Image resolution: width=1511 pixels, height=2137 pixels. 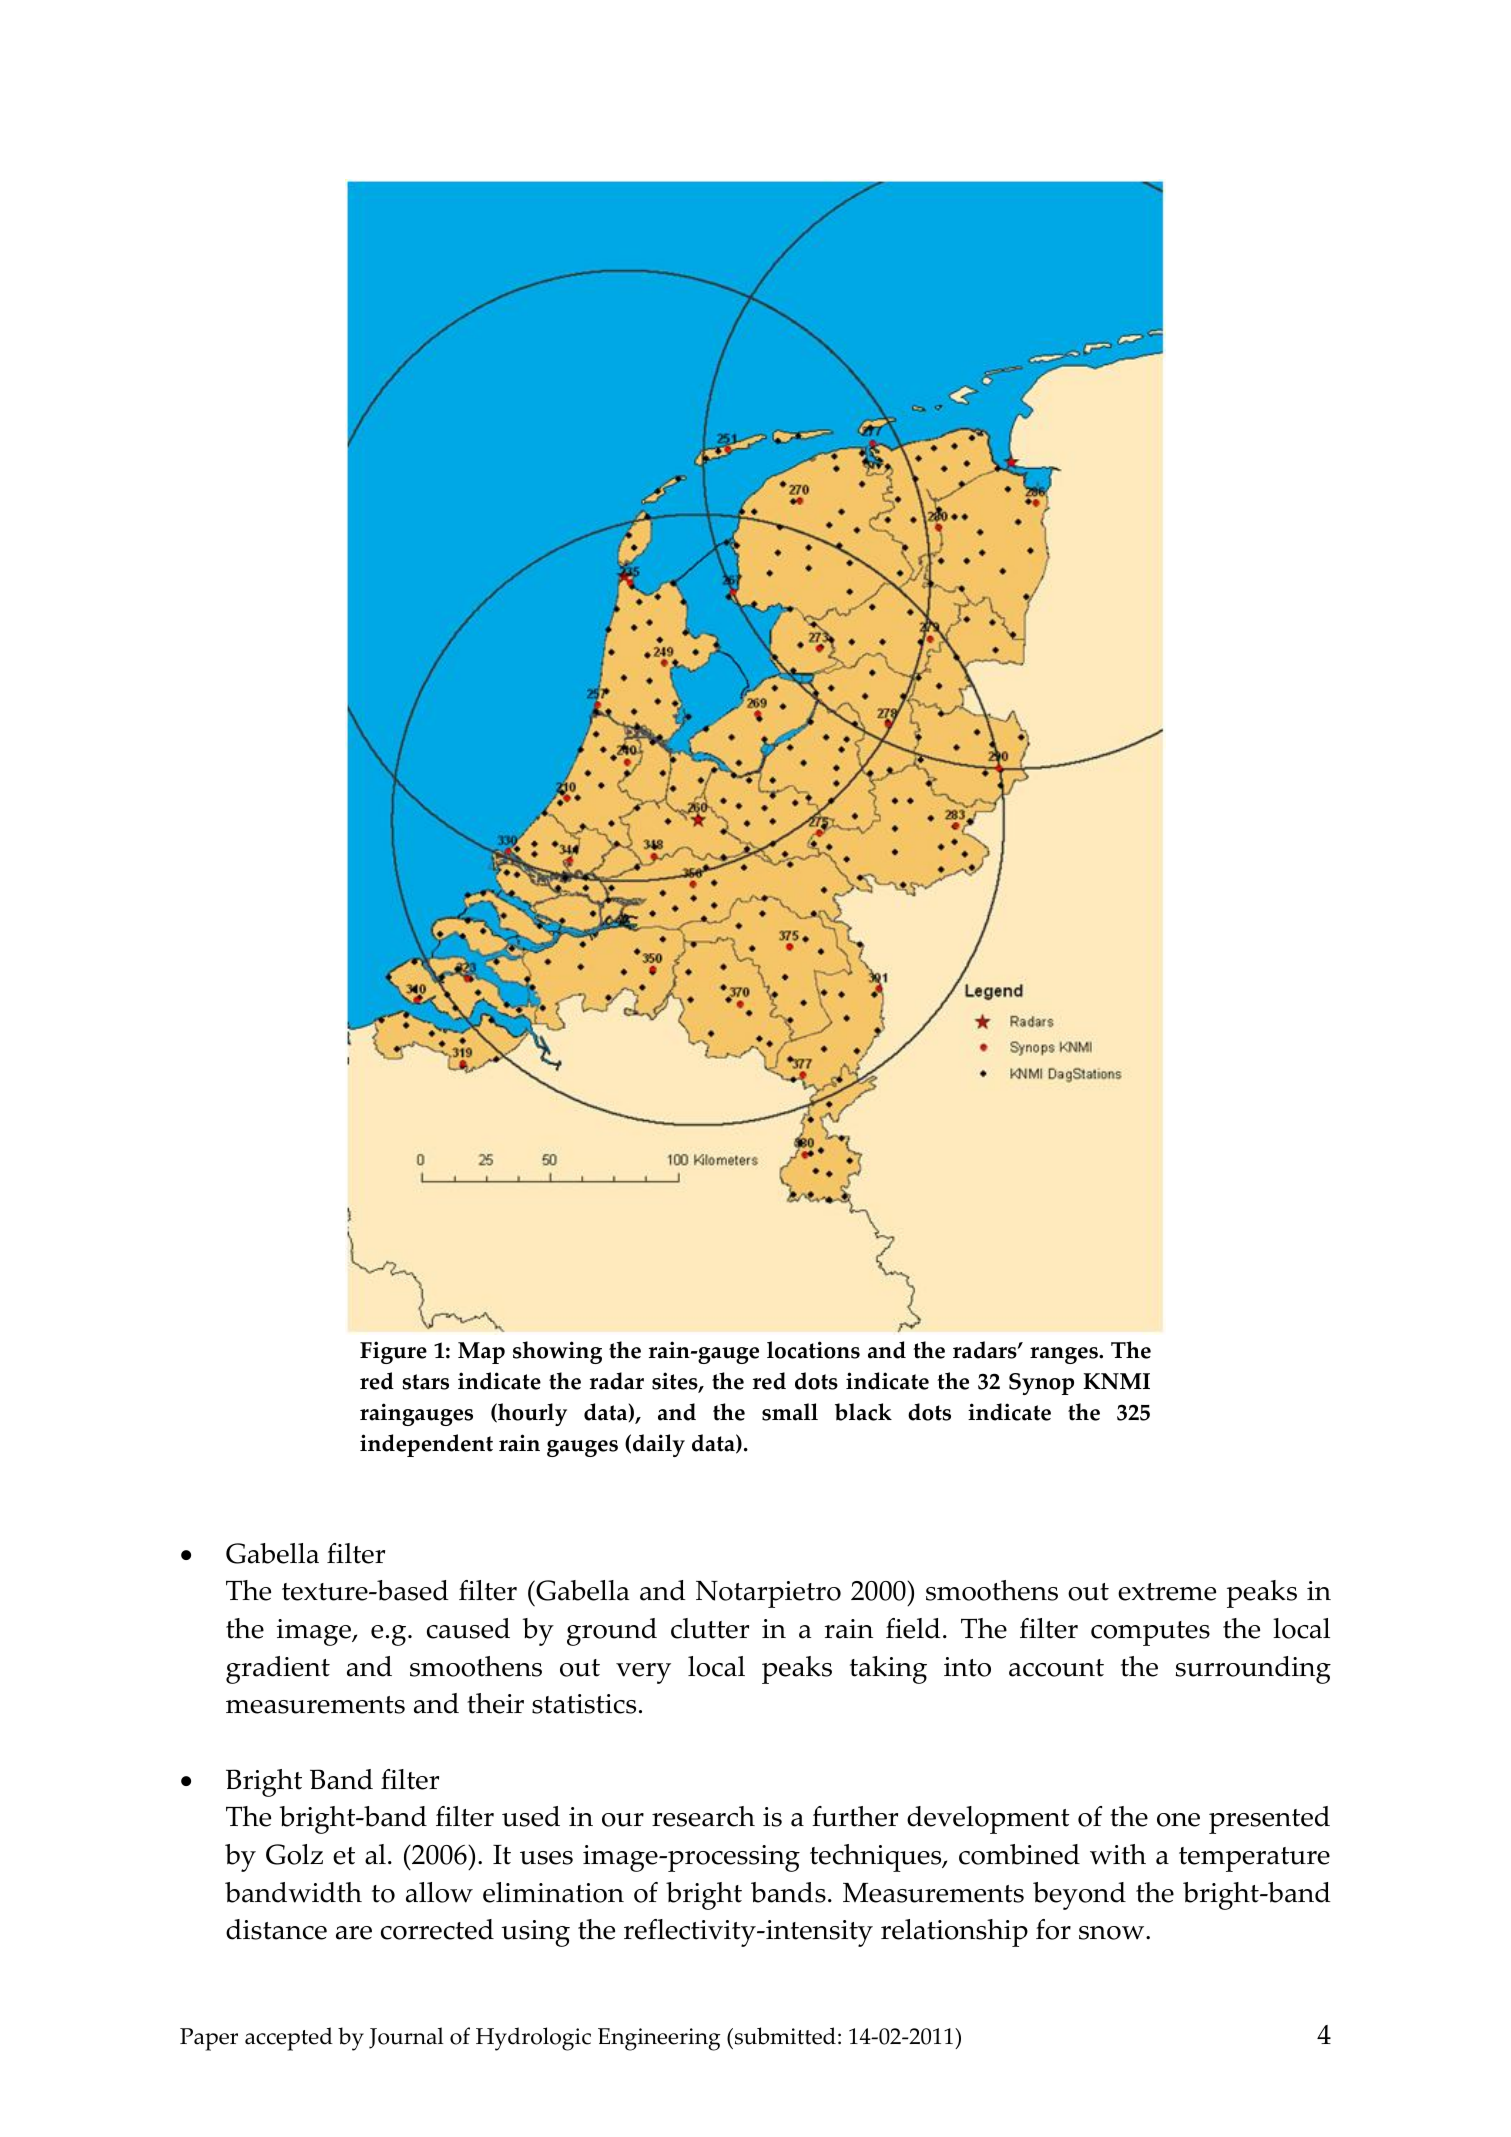 What do you see at coordinates (426, 1445) in the screenshot?
I see `independent` at bounding box center [426, 1445].
